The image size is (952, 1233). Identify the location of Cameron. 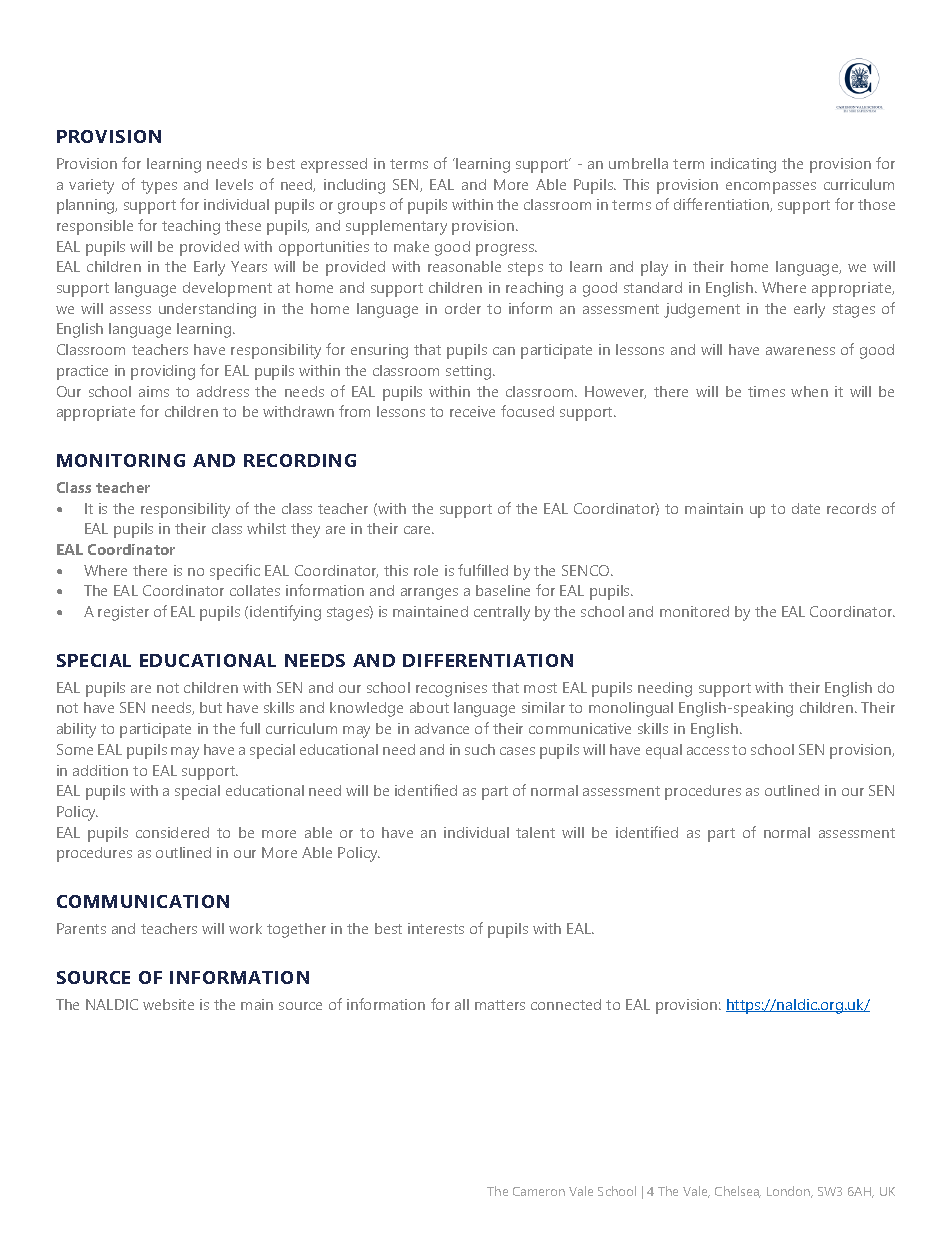
(539, 1191).
